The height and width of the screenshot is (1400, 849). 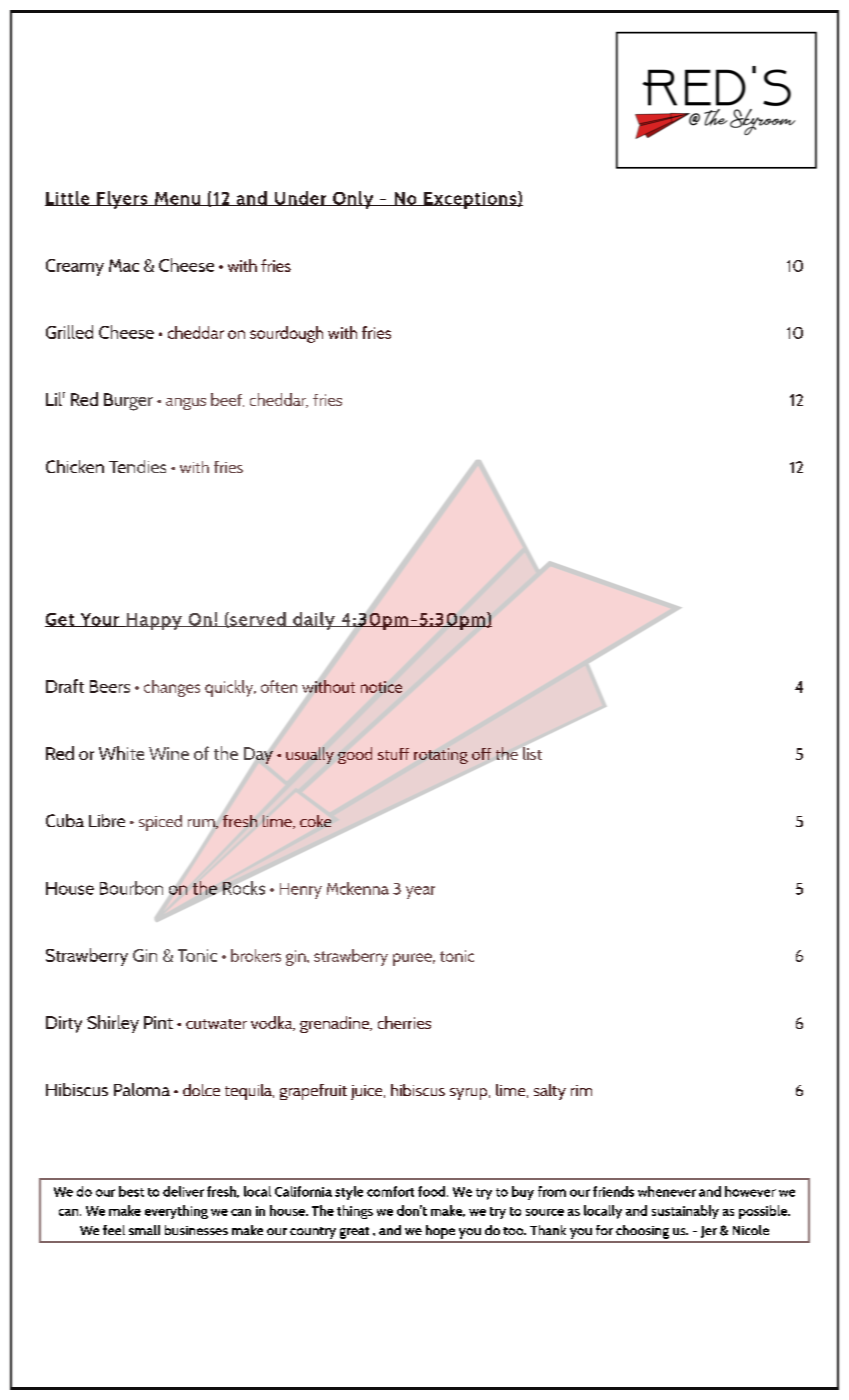 I want to click on year, so click(x=420, y=892).
